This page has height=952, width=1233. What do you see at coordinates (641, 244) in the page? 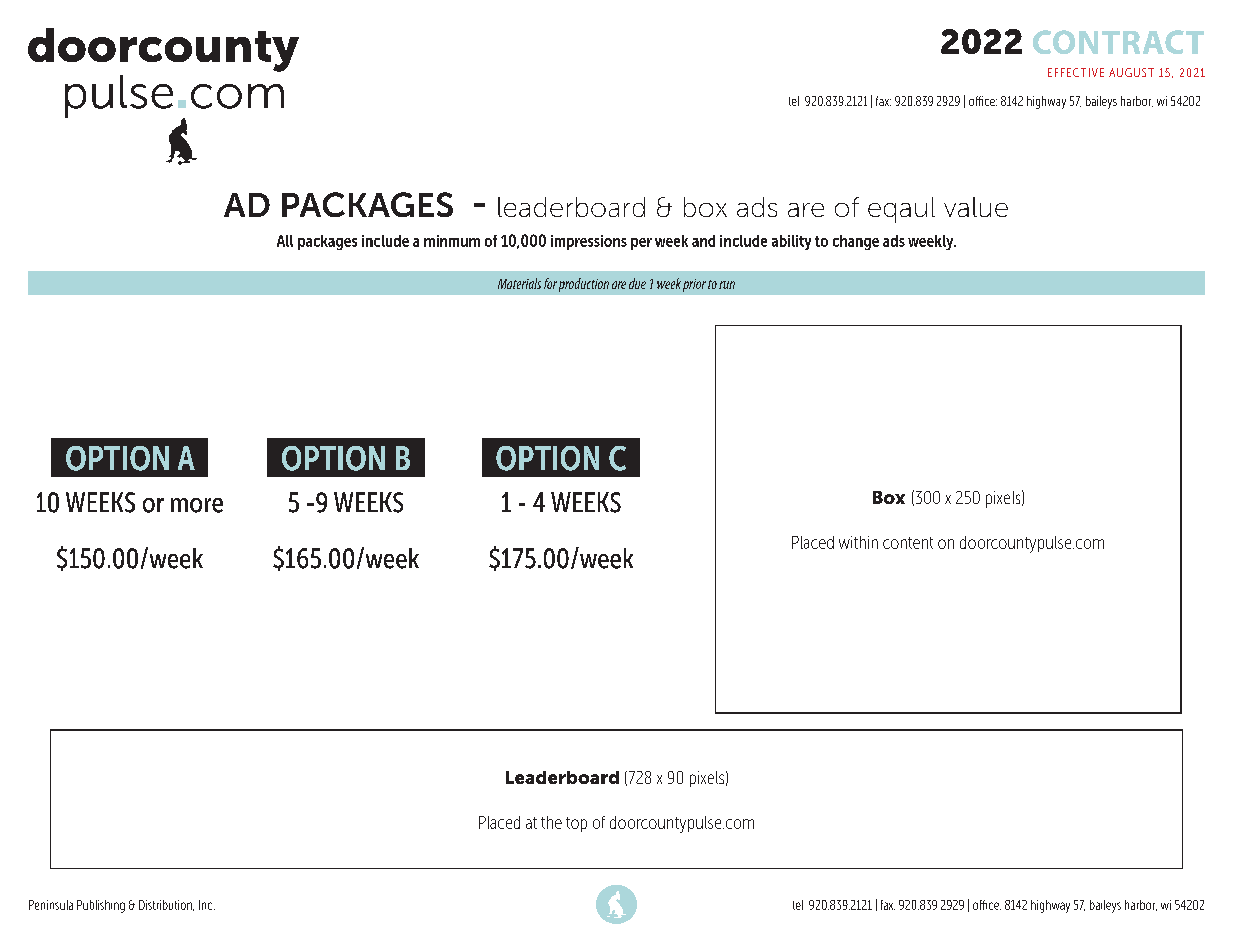
I see `per` at bounding box center [641, 244].
